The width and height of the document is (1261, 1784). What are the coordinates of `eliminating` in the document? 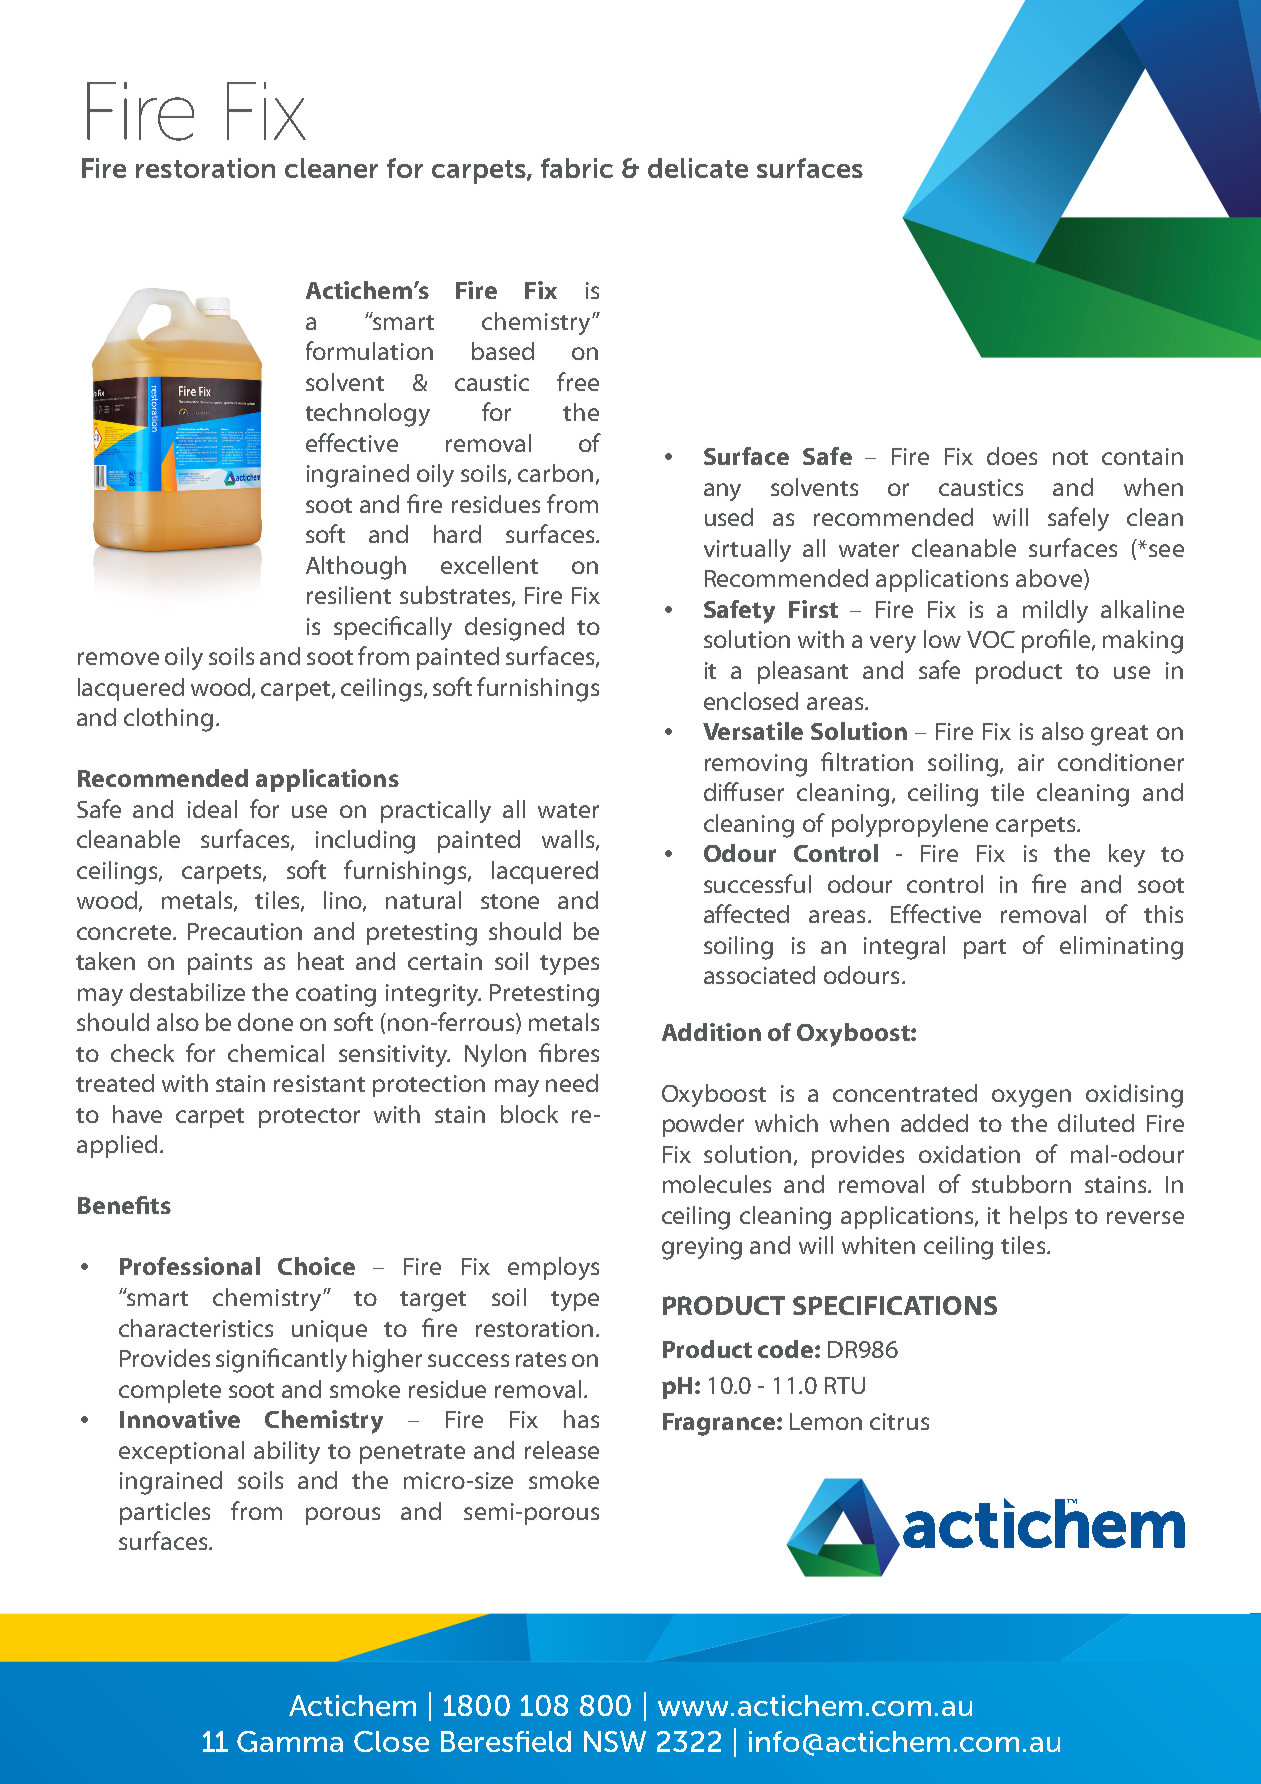 It's located at (1121, 948).
